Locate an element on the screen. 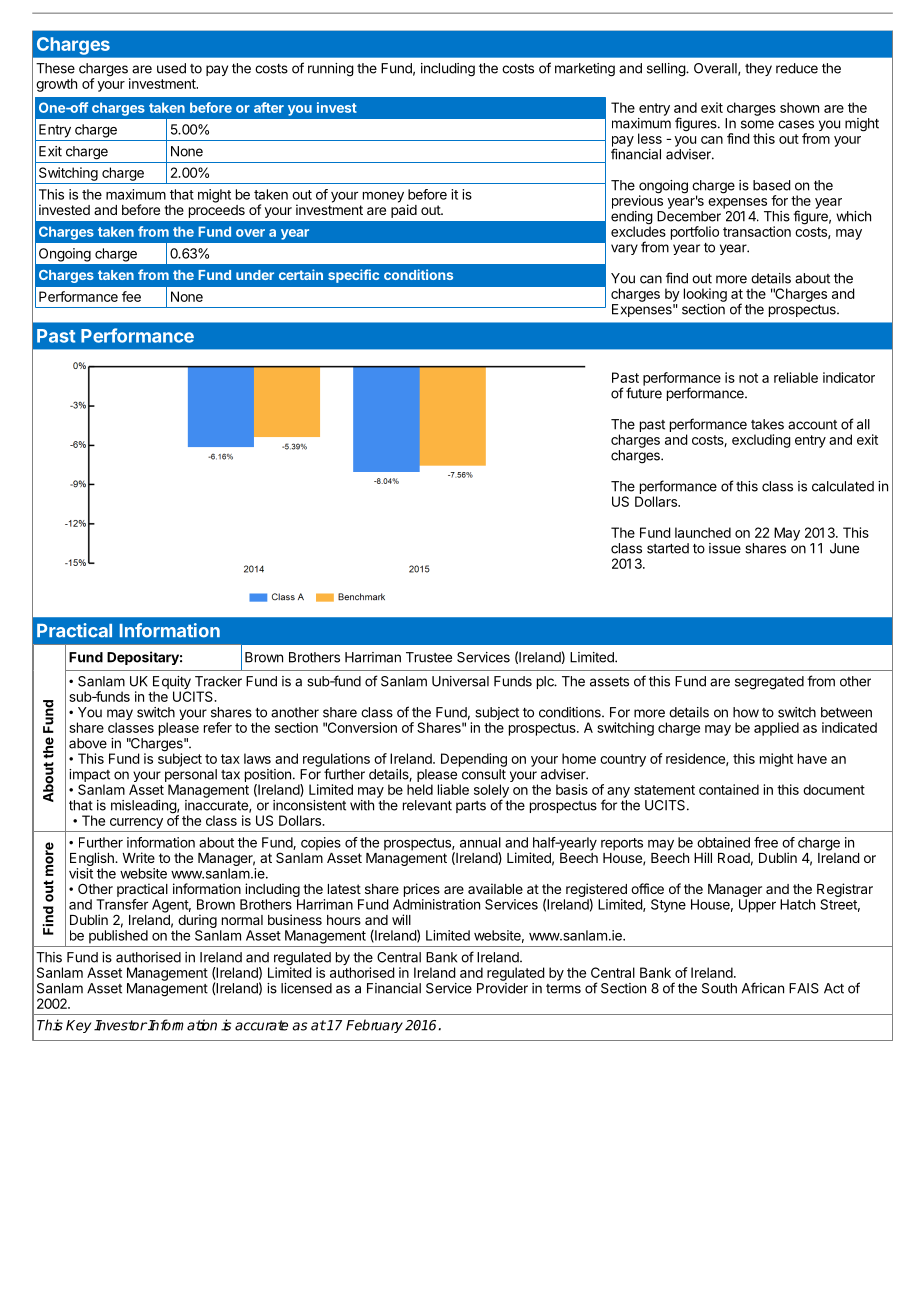 This screenshot has height=1304, width=924. fee is located at coordinates (131, 296).
